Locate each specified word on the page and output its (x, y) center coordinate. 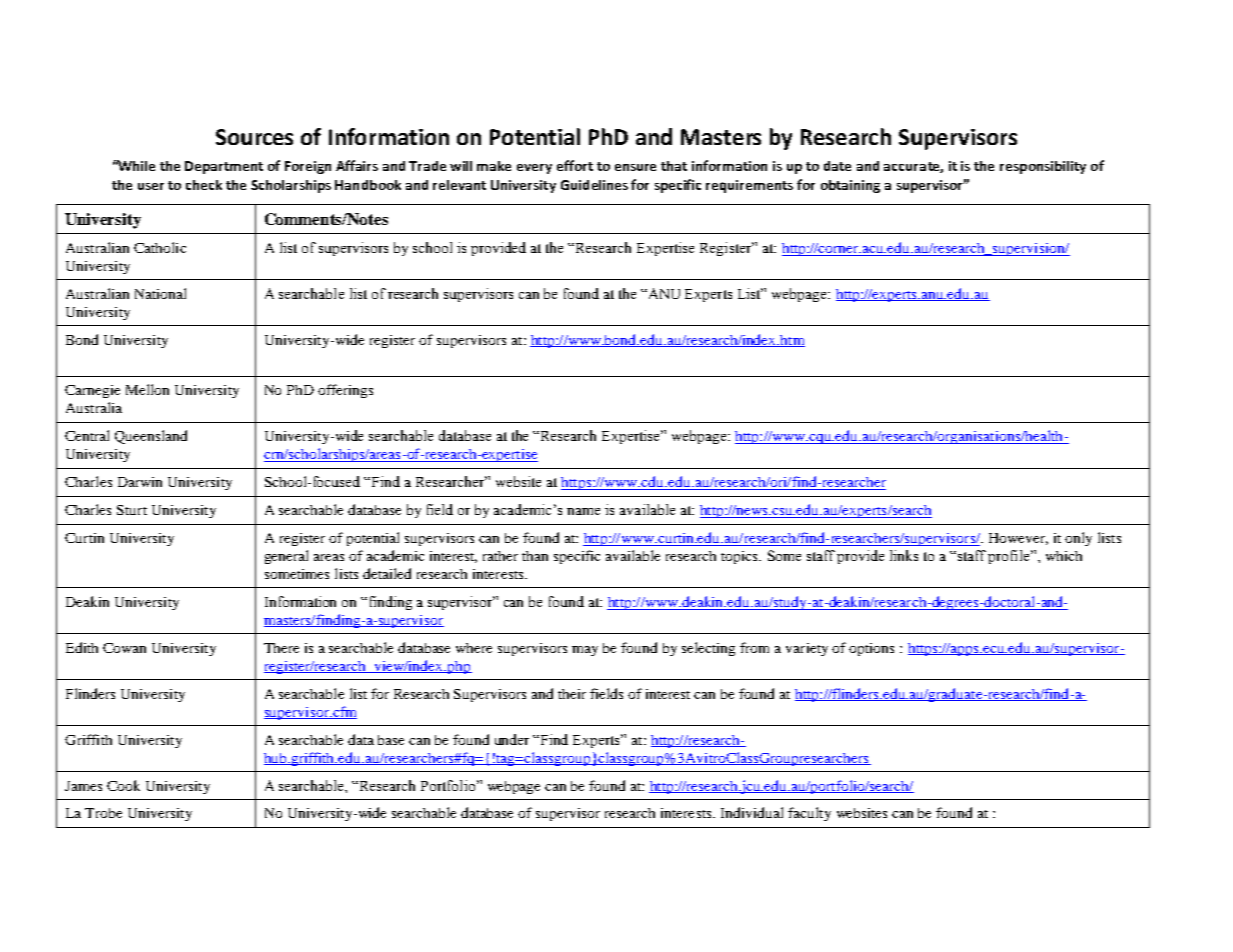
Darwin (140, 482)
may (585, 651)
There (281, 648)
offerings (345, 391)
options (871, 649)
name (583, 511)
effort (575, 165)
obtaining (850, 186)
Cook (123, 785)
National (160, 293)
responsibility (1043, 167)
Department (224, 167)
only (1078, 539)
